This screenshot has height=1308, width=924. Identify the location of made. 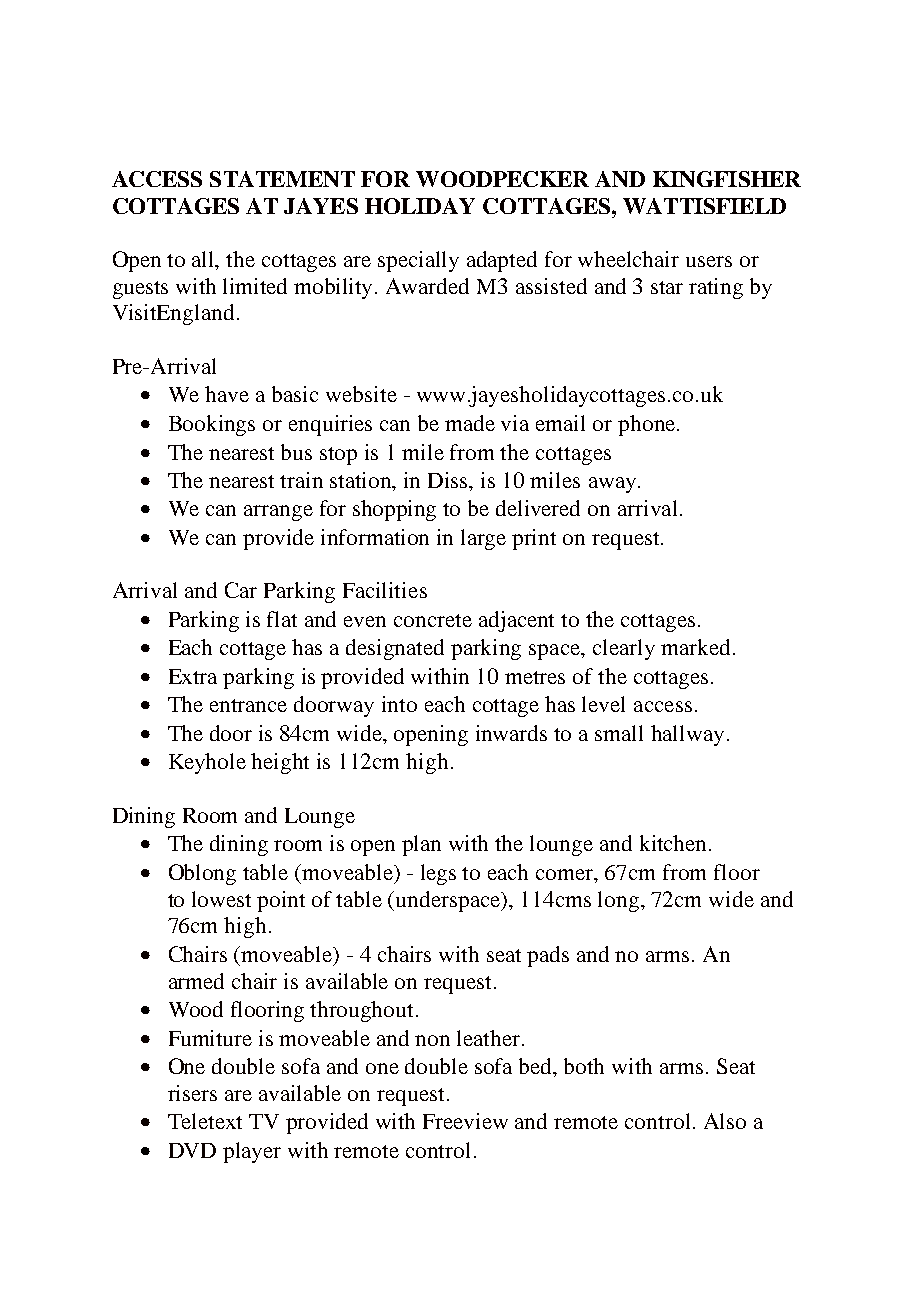
(470, 423).
